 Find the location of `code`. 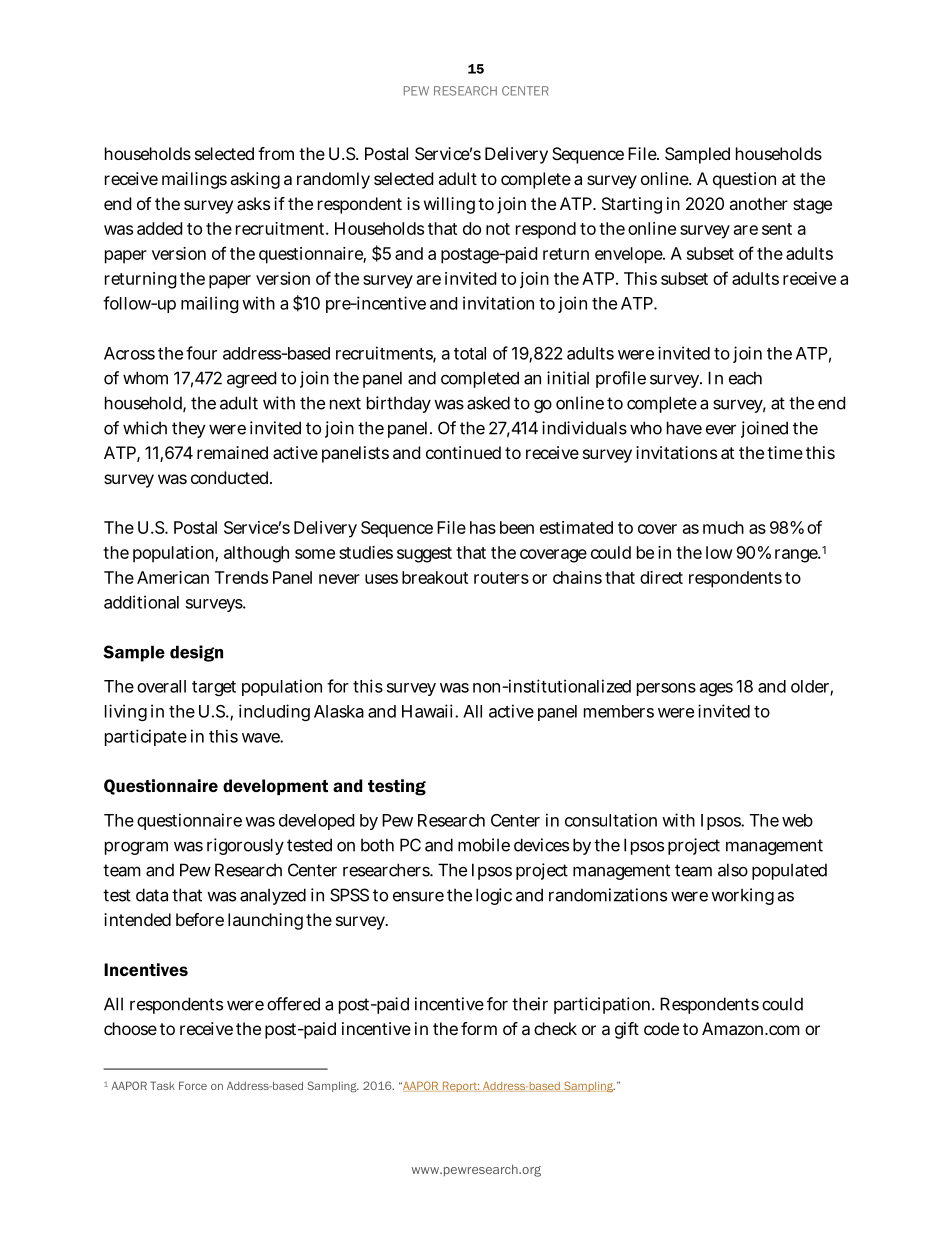

code is located at coordinates (661, 1028).
